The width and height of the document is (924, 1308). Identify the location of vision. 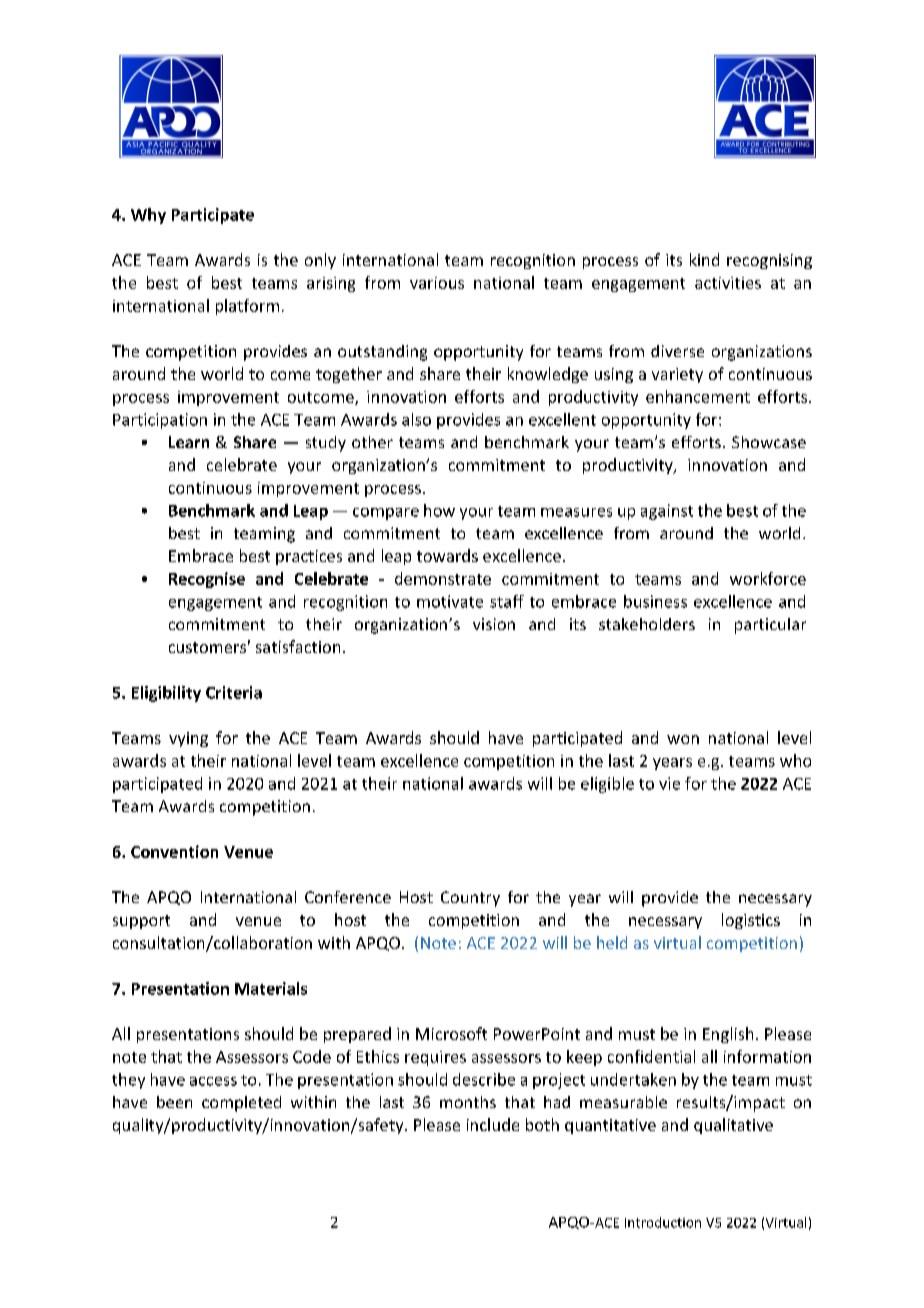
(494, 624).
